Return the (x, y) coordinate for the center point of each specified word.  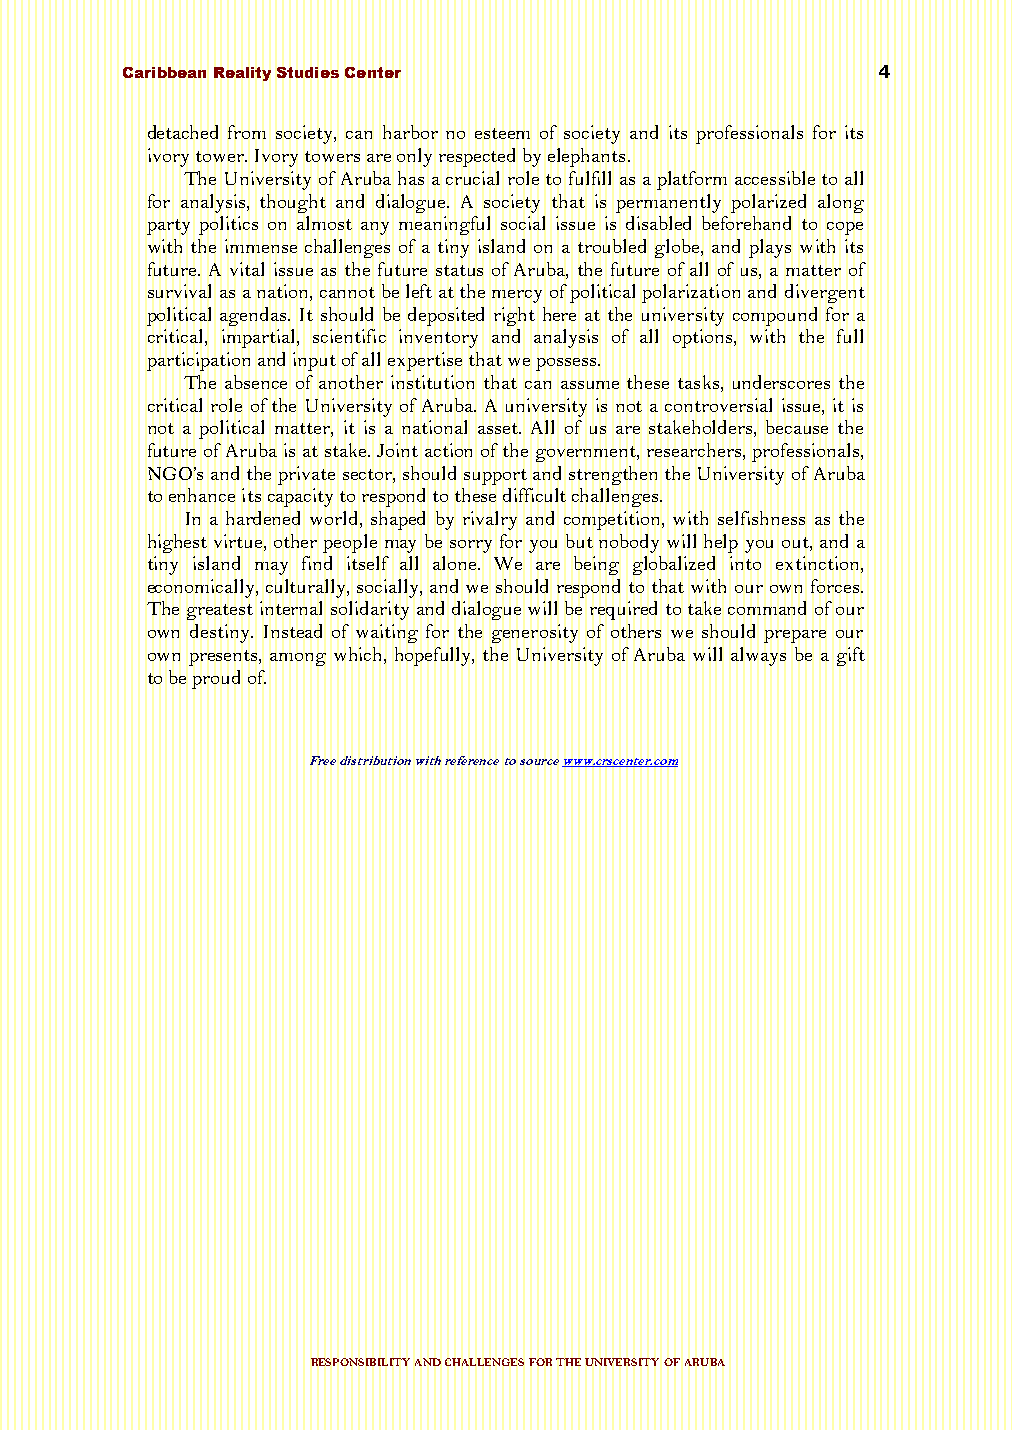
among (298, 659)
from (247, 132)
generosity (535, 633)
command (767, 608)
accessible (775, 178)
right (514, 316)
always (758, 656)
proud (216, 679)
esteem (502, 133)
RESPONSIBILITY (360, 1362)
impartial (260, 338)
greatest (220, 612)
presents (224, 658)
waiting (387, 633)
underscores (781, 382)
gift (851, 656)
